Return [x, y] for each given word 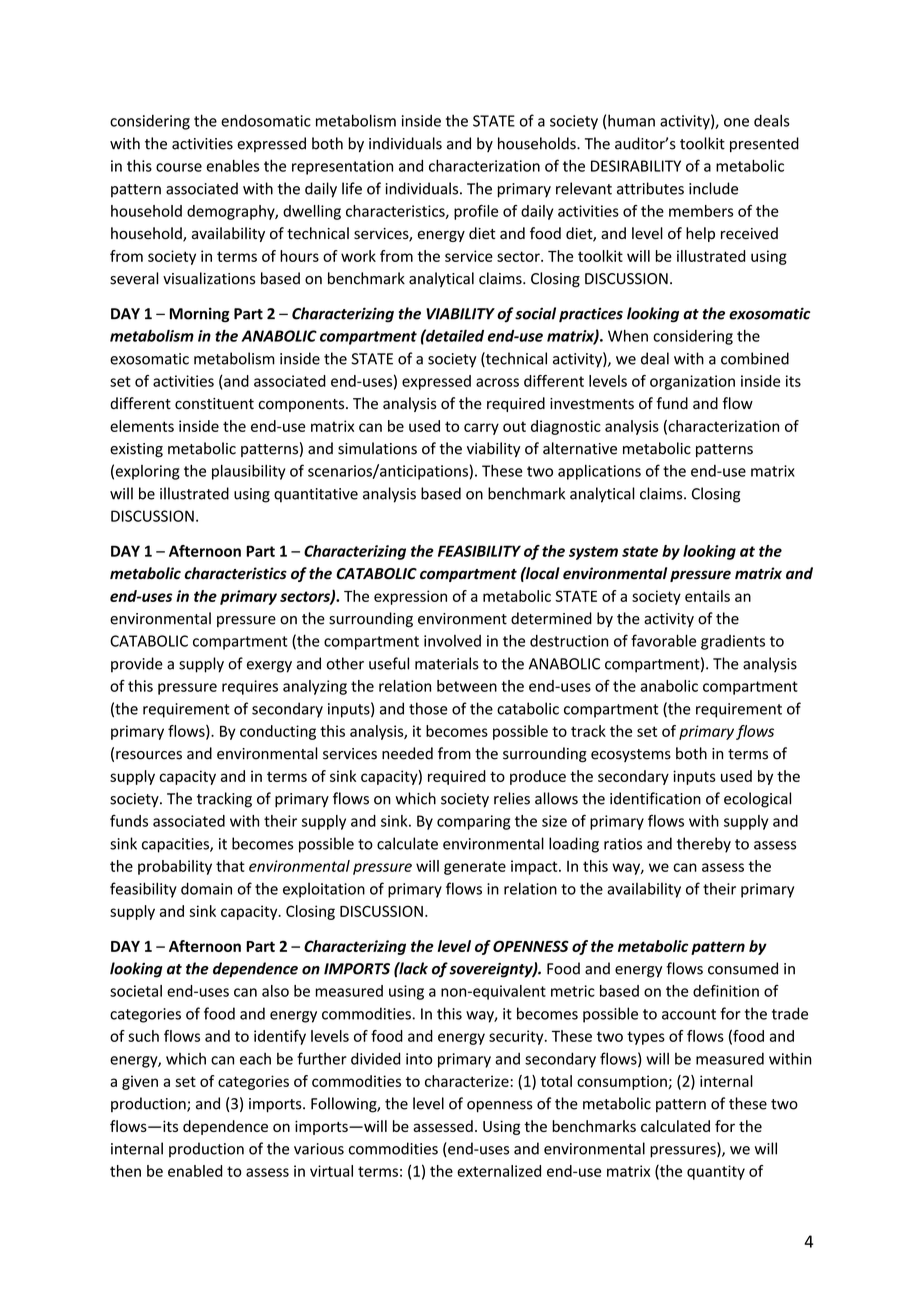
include [713, 188]
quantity [716, 1172]
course [179, 167]
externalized [499, 1171]
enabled [195, 1171]
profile [476, 212]
